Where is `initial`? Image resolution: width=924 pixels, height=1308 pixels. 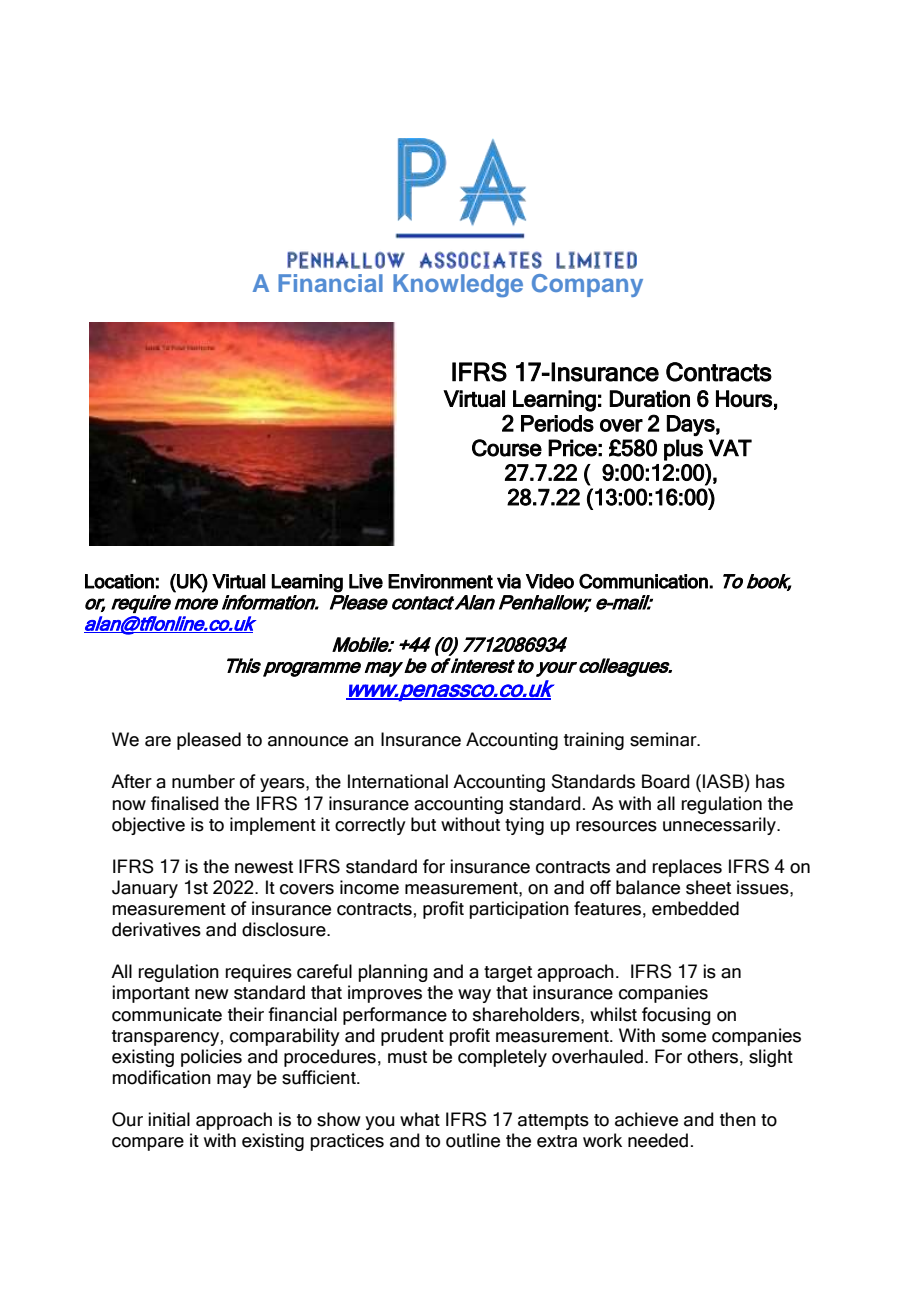
initial is located at coordinates (169, 1119).
